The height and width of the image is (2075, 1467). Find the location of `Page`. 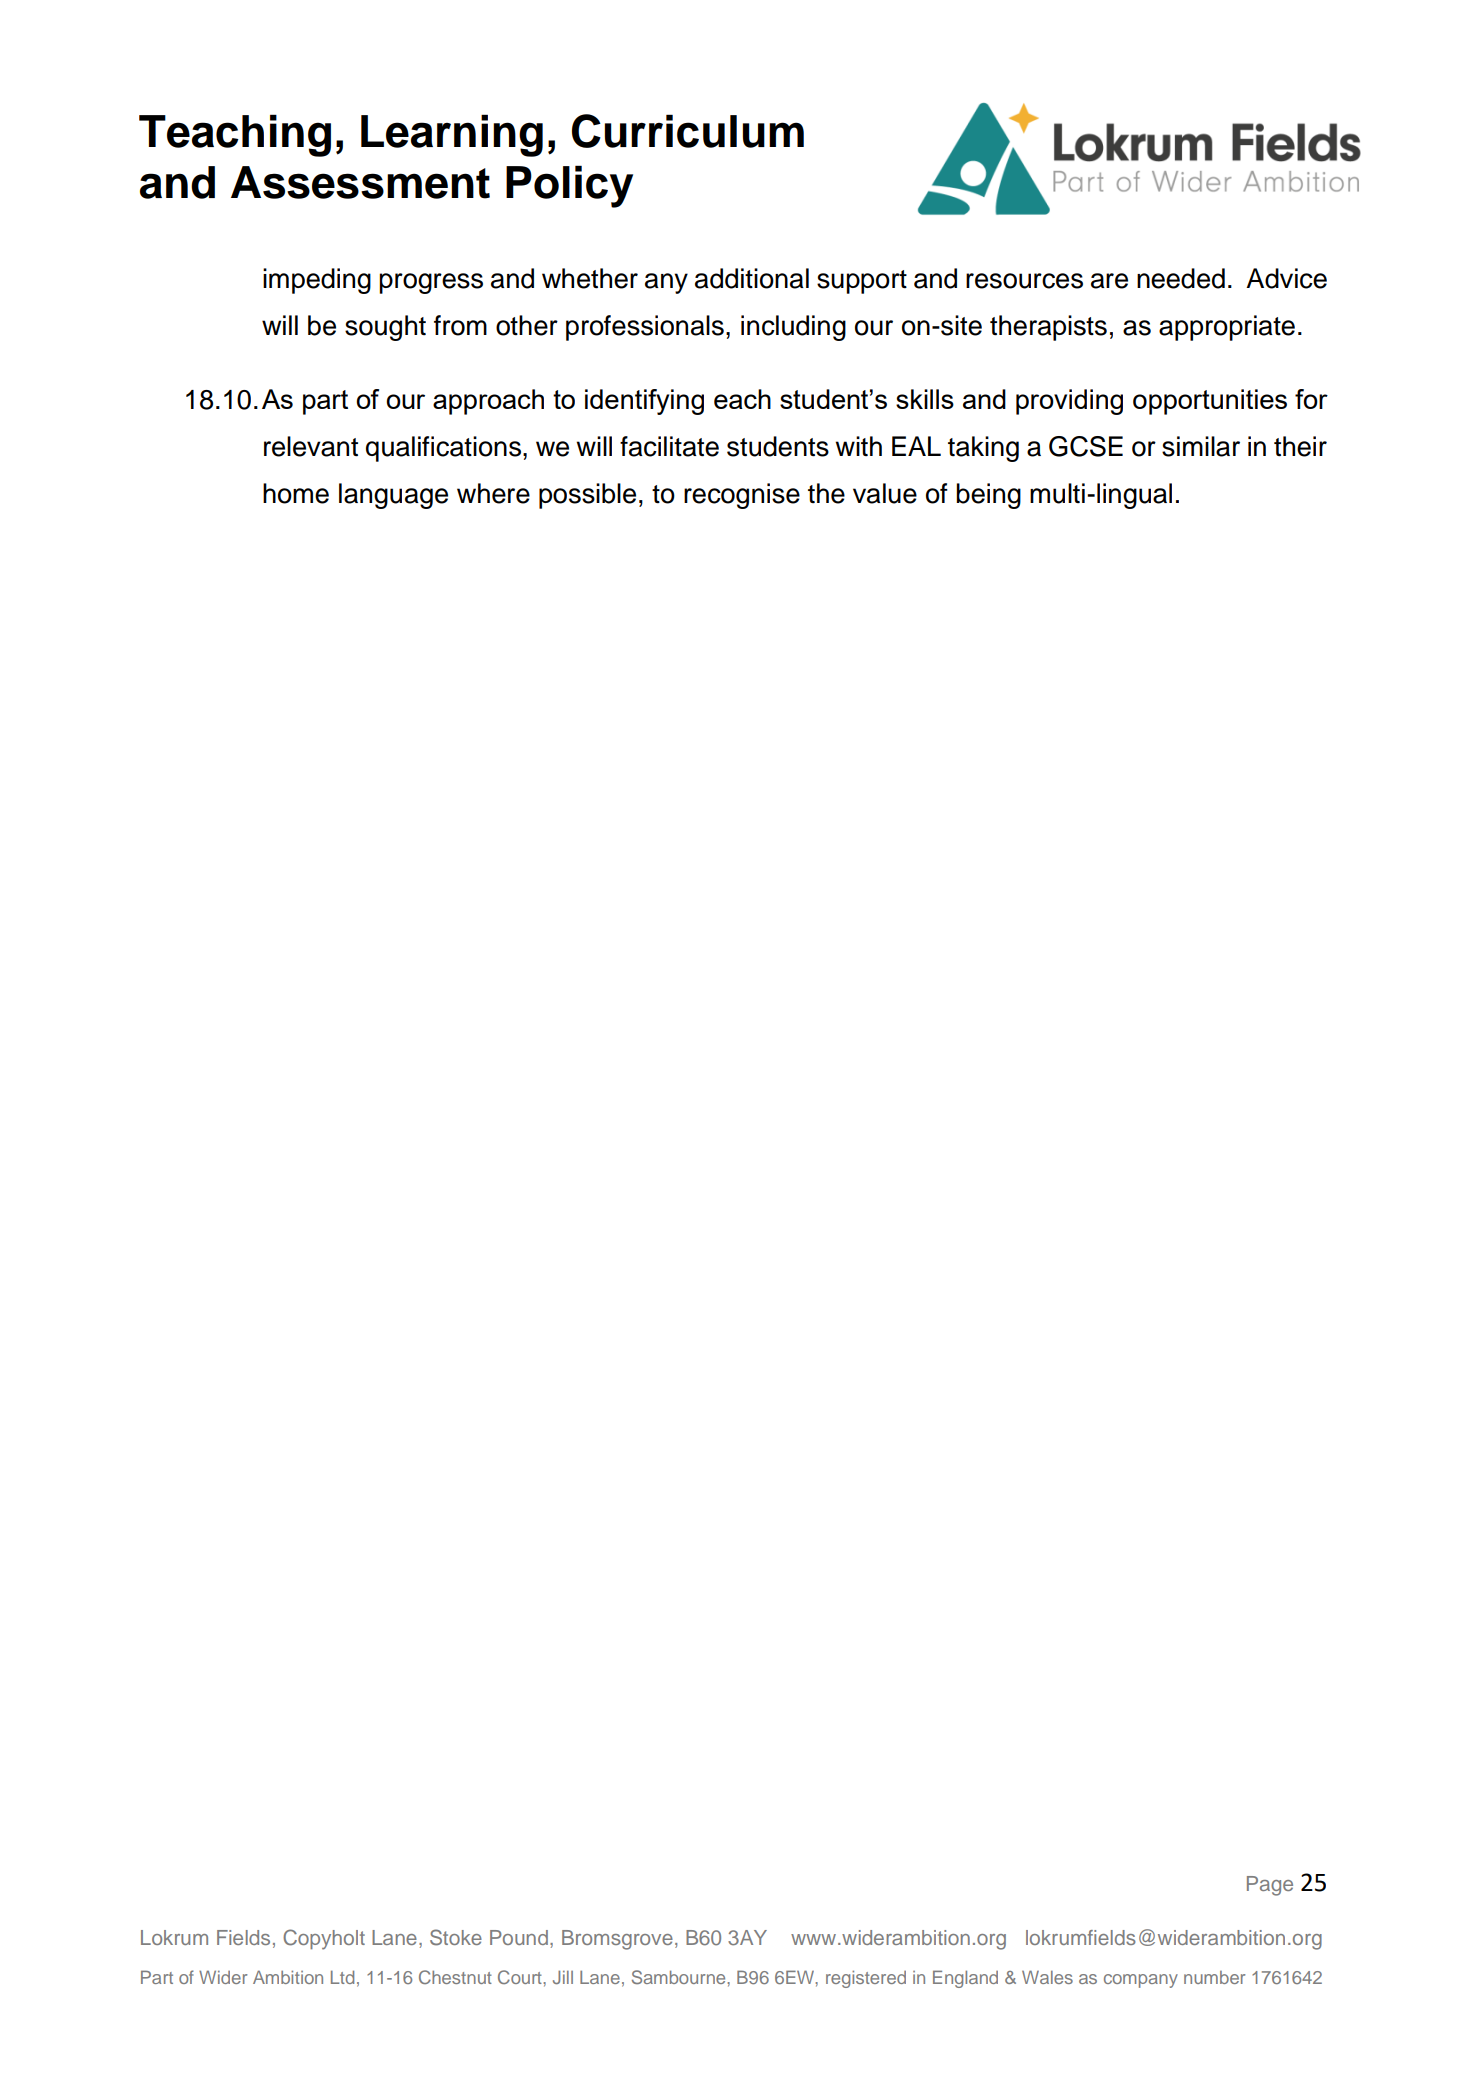

Page is located at coordinates (1270, 1886).
